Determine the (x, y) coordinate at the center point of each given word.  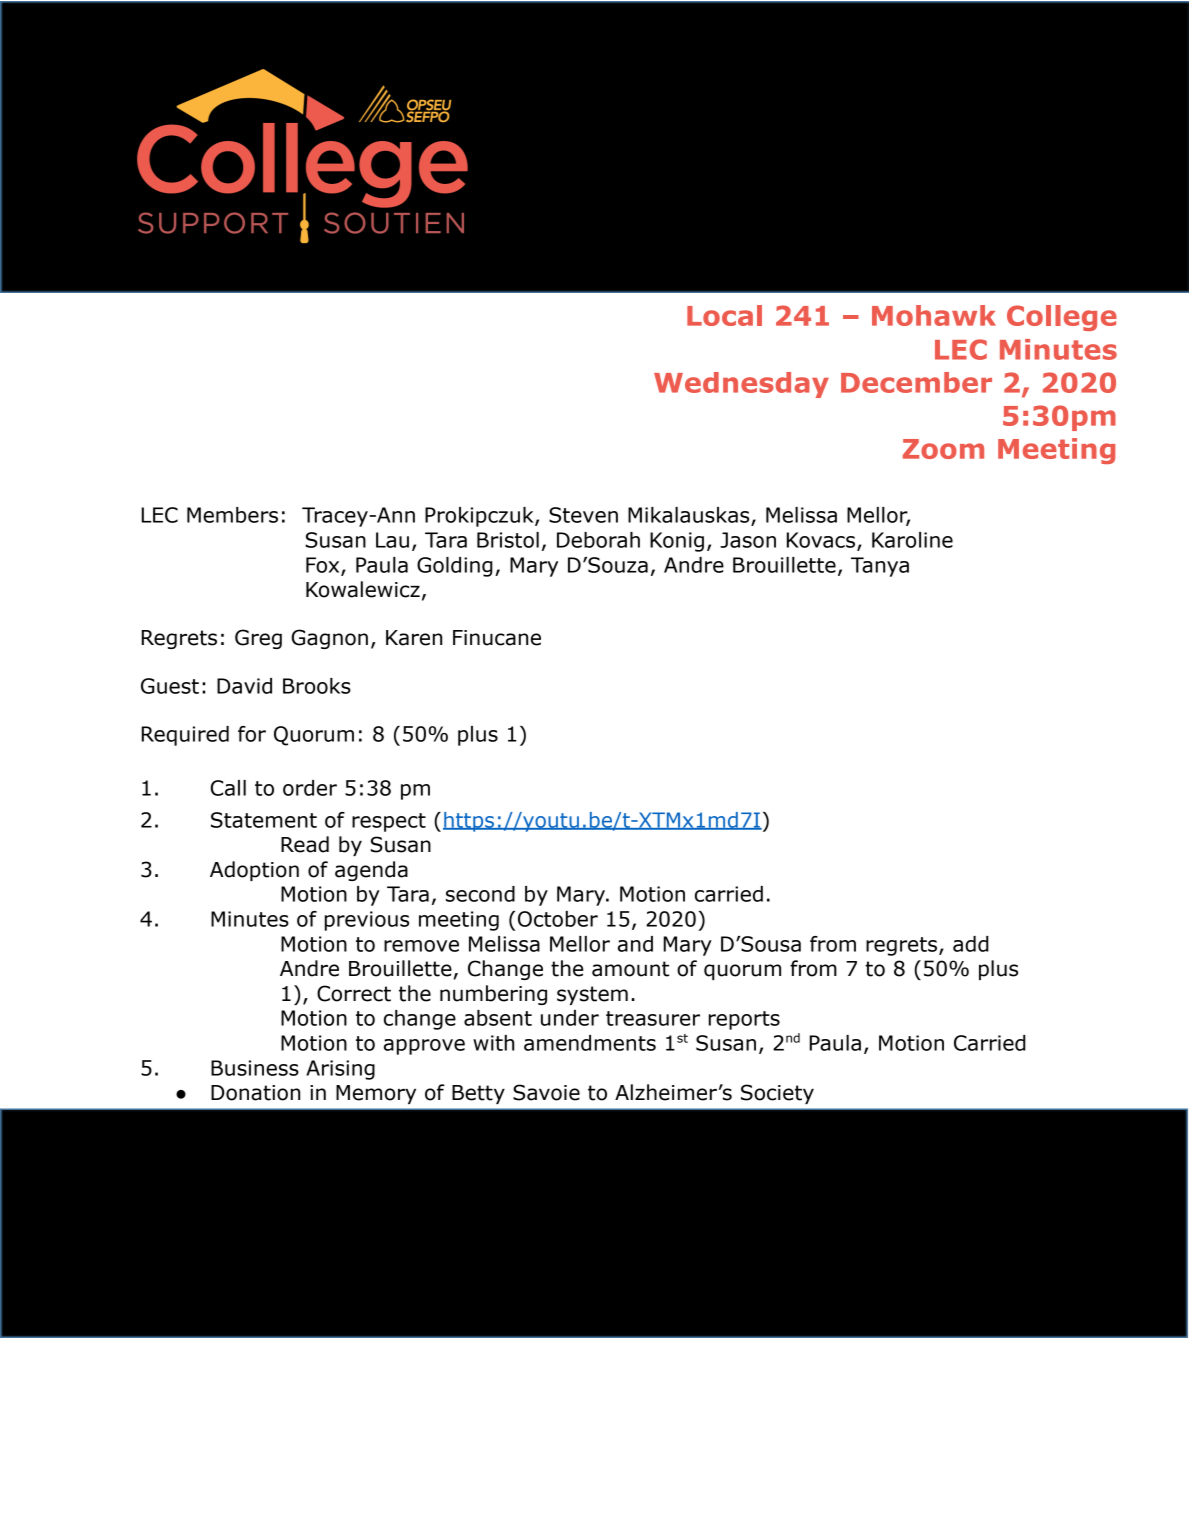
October (558, 919)
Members (232, 515)
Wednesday (741, 385)
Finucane (497, 638)
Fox (324, 566)
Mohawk (934, 315)
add (971, 944)
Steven (583, 515)
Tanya (880, 567)
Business (255, 1068)
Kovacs (822, 541)
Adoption (254, 871)
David (244, 686)
